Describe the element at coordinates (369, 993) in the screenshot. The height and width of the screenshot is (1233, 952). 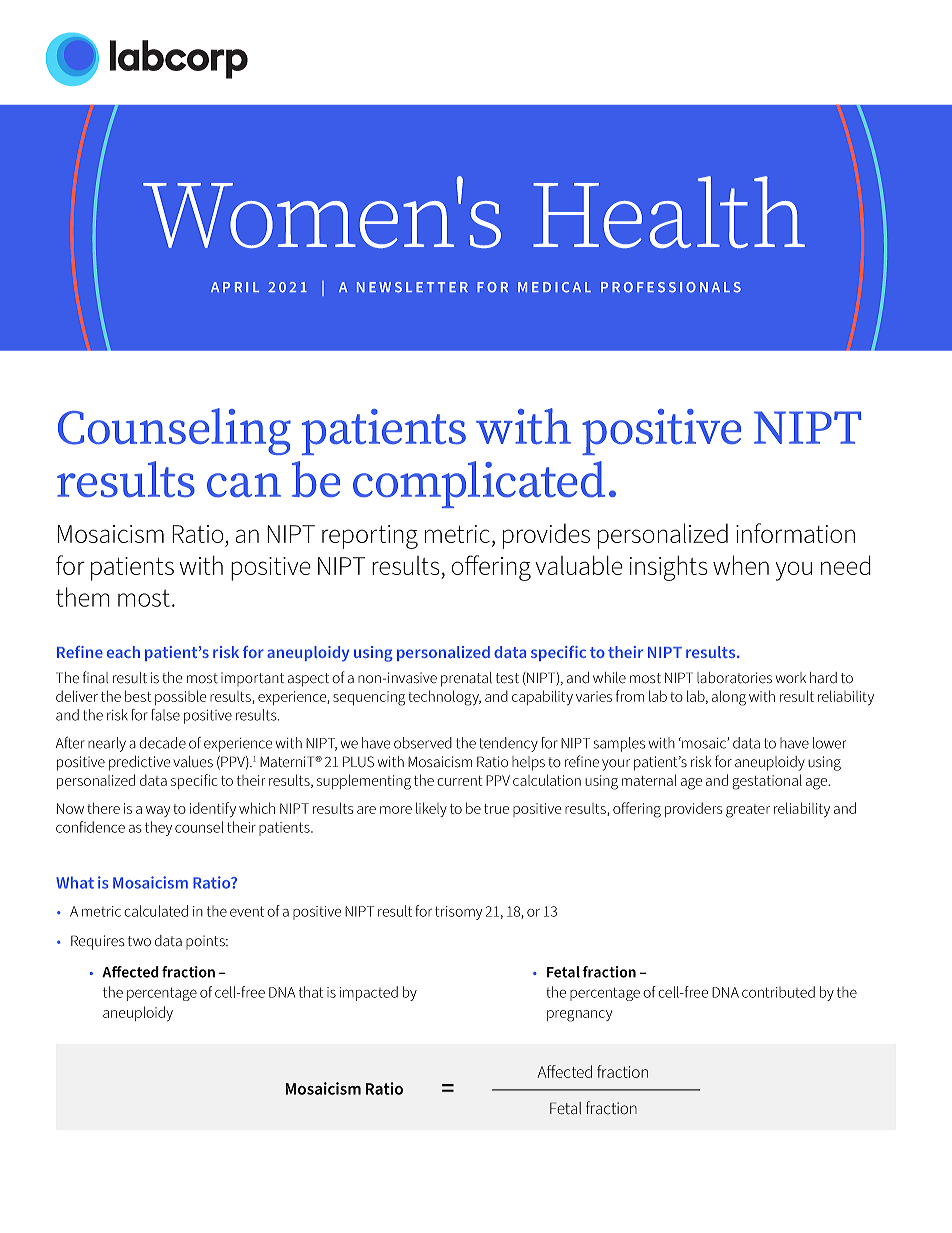
I see `impacted` at that location.
